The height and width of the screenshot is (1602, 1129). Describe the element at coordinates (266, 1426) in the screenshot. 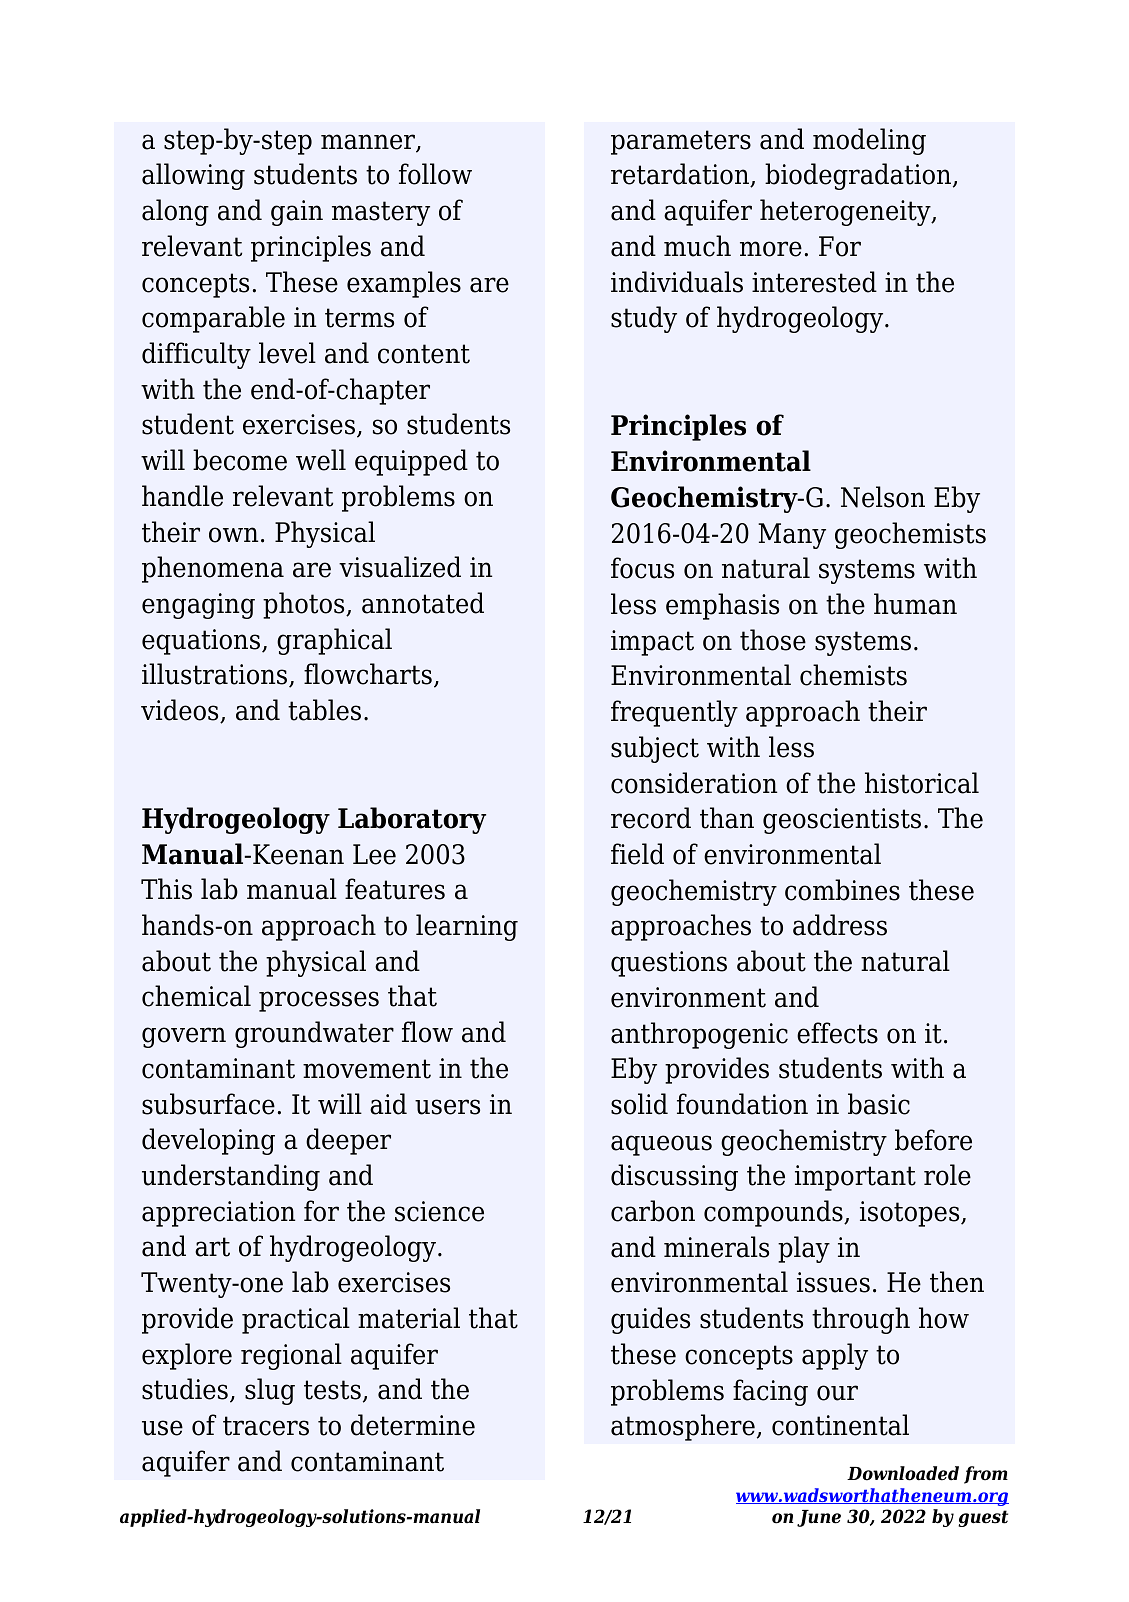

I see `tracers` at that location.
